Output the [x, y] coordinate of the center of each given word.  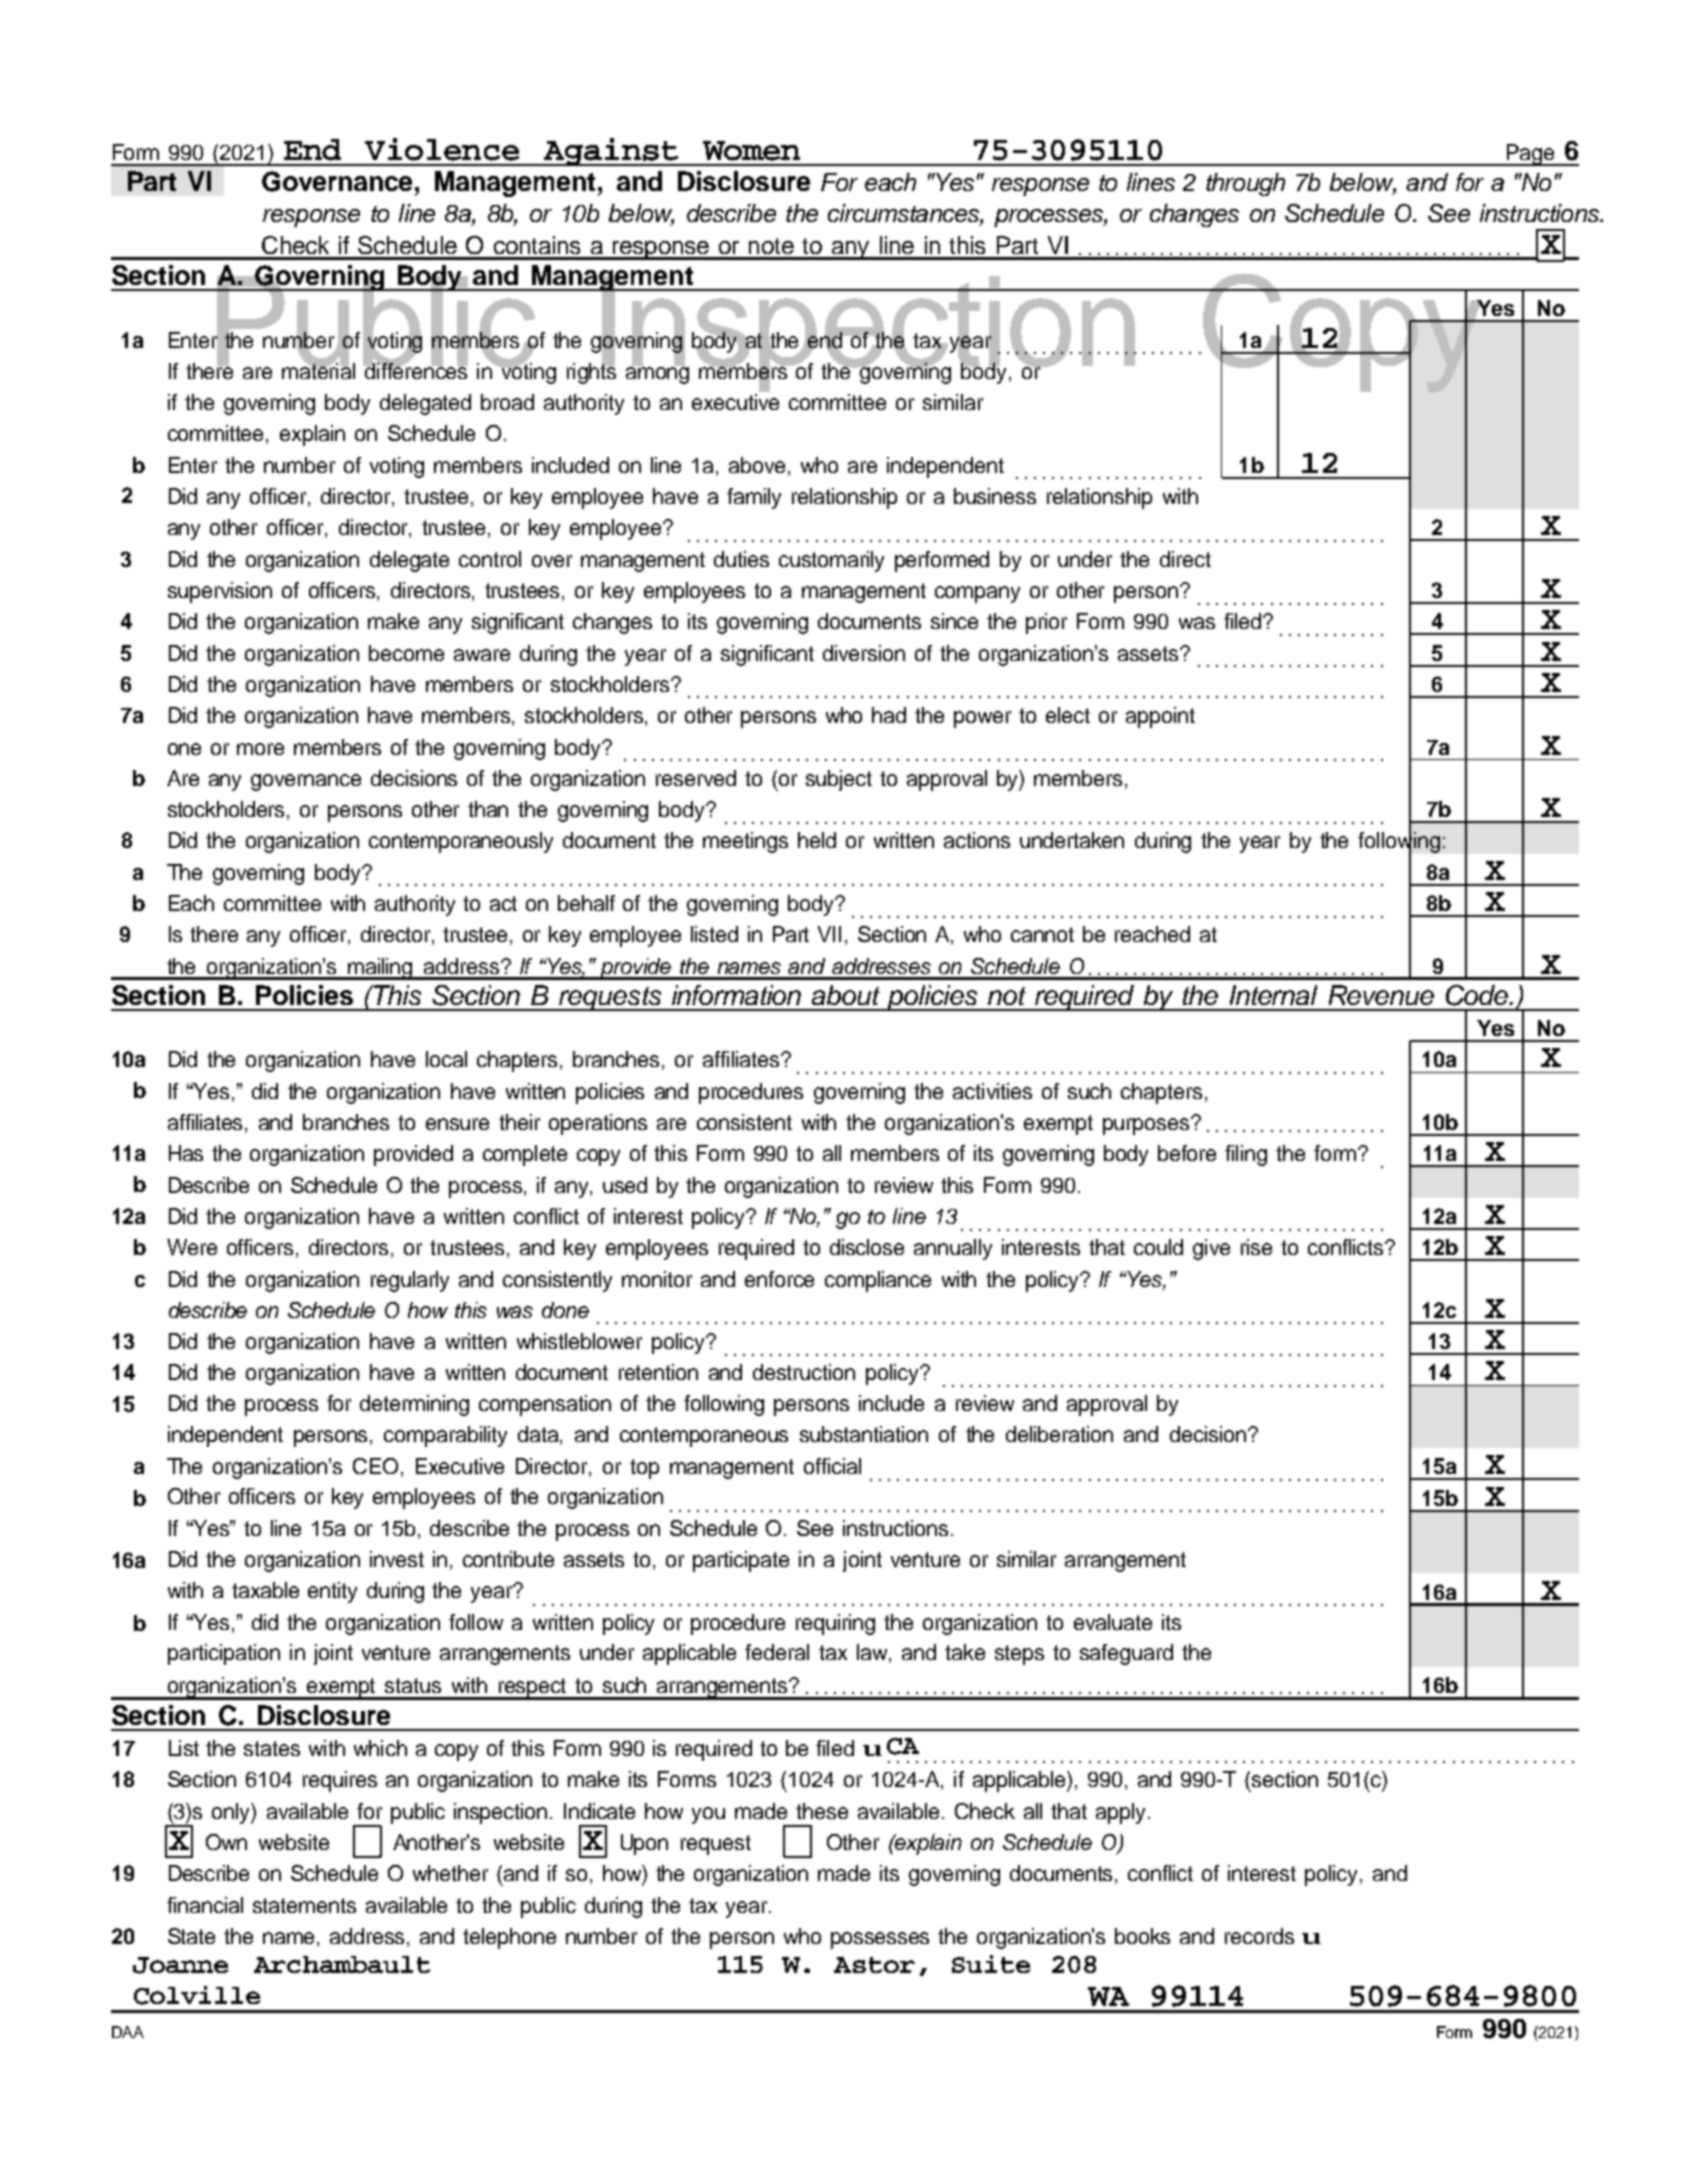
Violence [442, 149]
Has [186, 1153]
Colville [197, 1995]
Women [751, 151]
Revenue [1381, 995]
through [1245, 184]
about [846, 995]
